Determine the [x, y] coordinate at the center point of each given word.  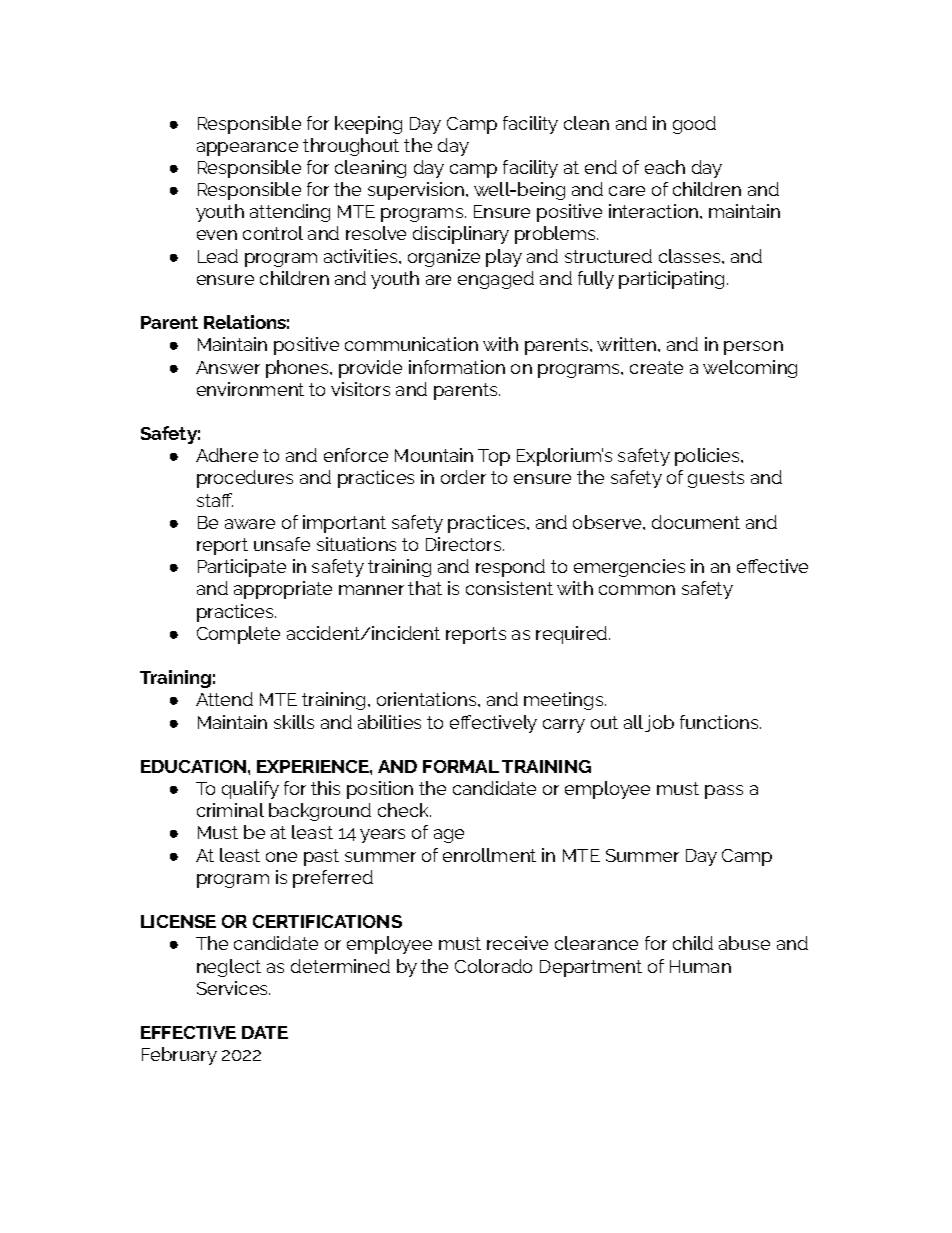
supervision [417, 191]
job [659, 723]
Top [494, 457]
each [665, 167]
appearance [247, 149]
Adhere [227, 455]
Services [233, 988]
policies [708, 457]
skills [294, 722]
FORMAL [461, 766]
